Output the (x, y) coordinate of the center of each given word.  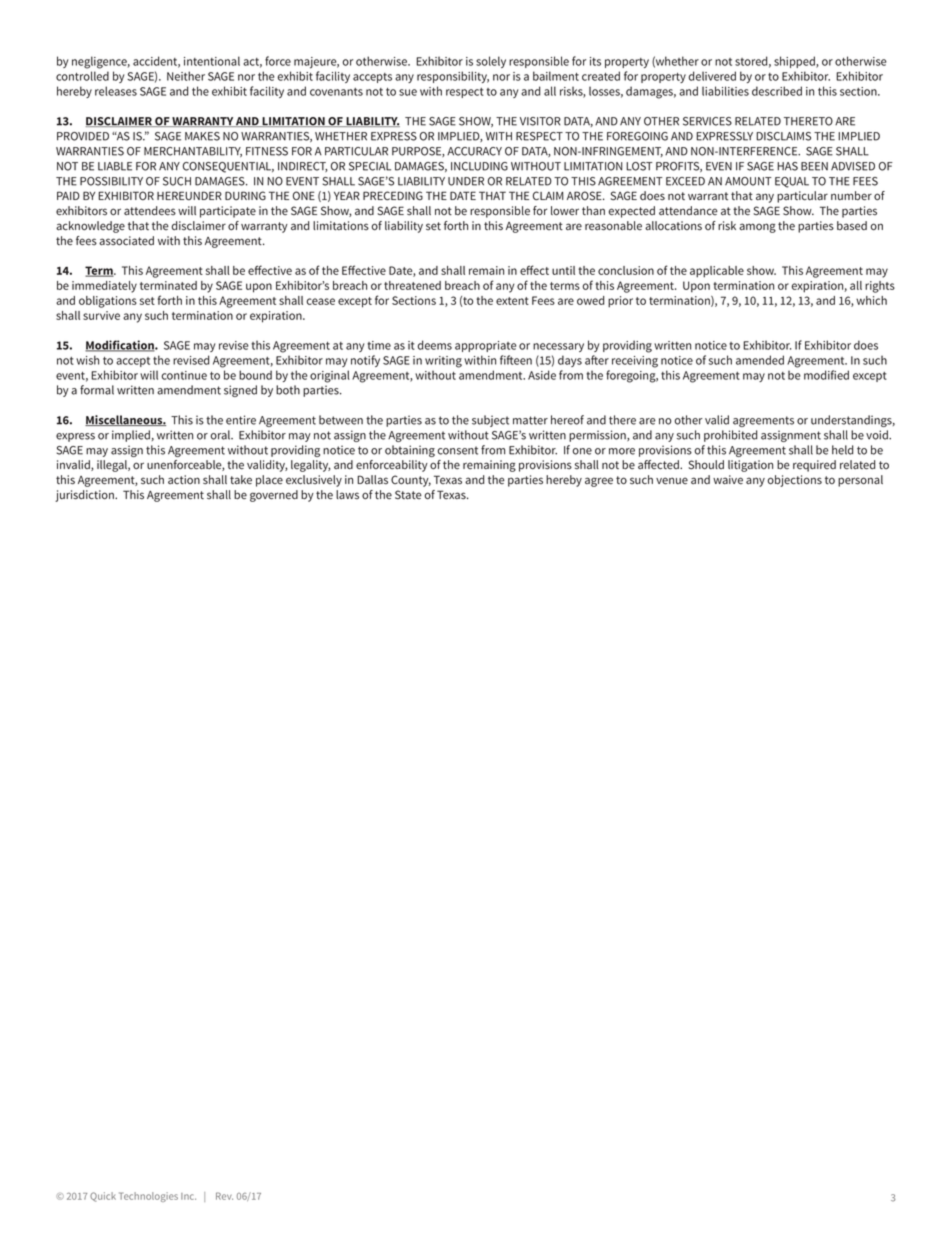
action (184, 480)
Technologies (148, 1197)
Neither (186, 76)
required (814, 466)
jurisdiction (85, 496)
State (408, 495)
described (777, 91)
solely (491, 62)
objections (795, 481)
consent (457, 450)
